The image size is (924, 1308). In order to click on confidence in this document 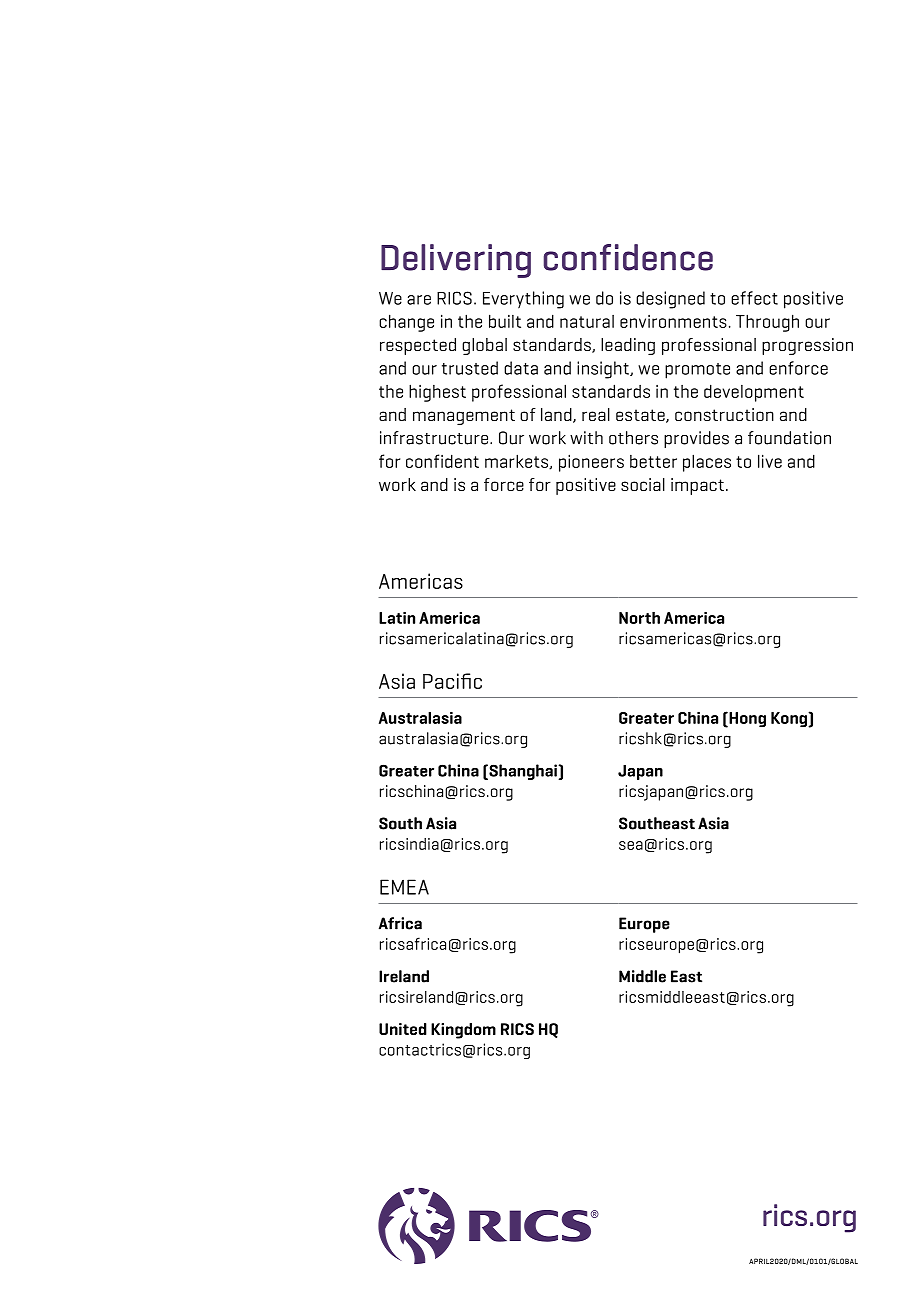, I will do `click(628, 257)`.
